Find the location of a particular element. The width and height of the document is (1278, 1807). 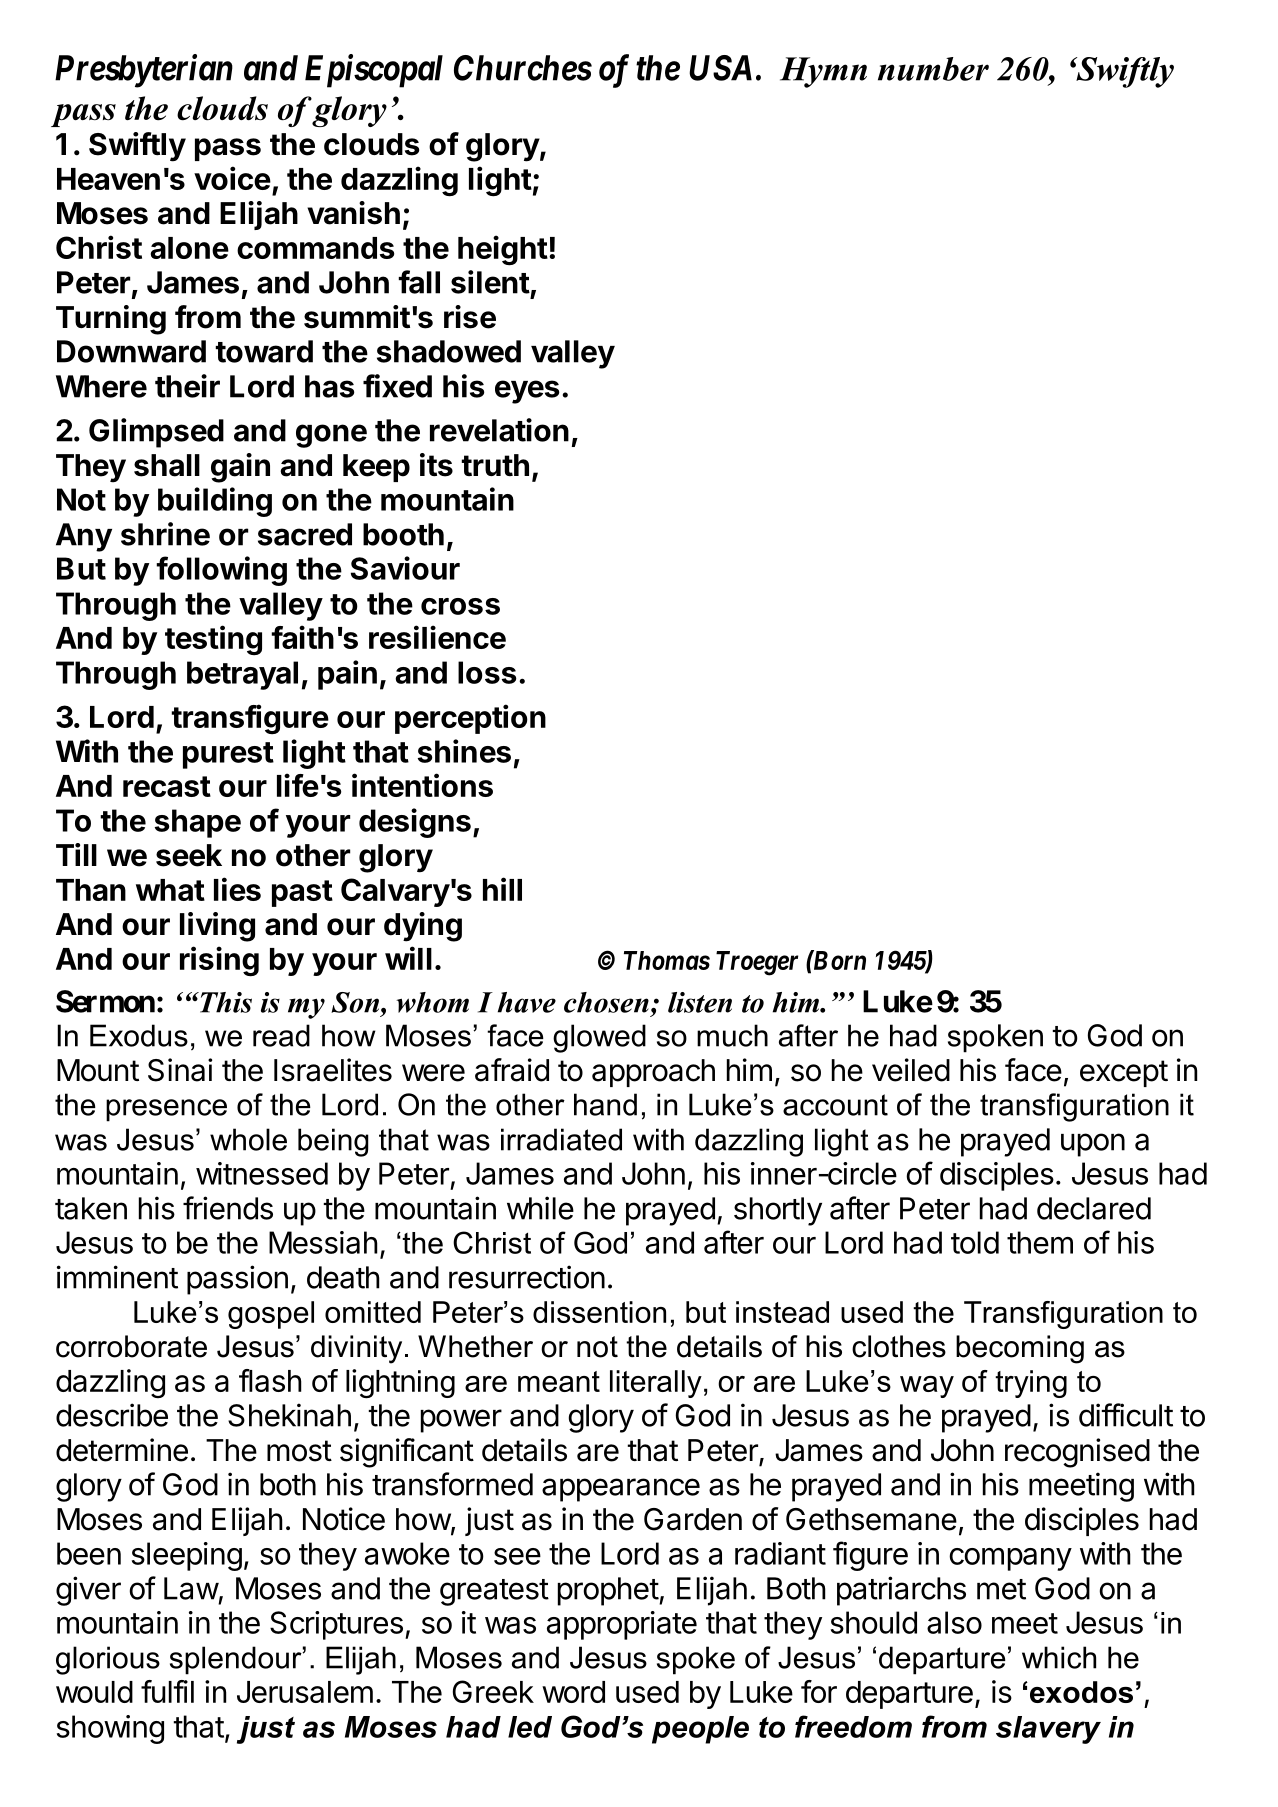

veiled is located at coordinates (911, 1070).
